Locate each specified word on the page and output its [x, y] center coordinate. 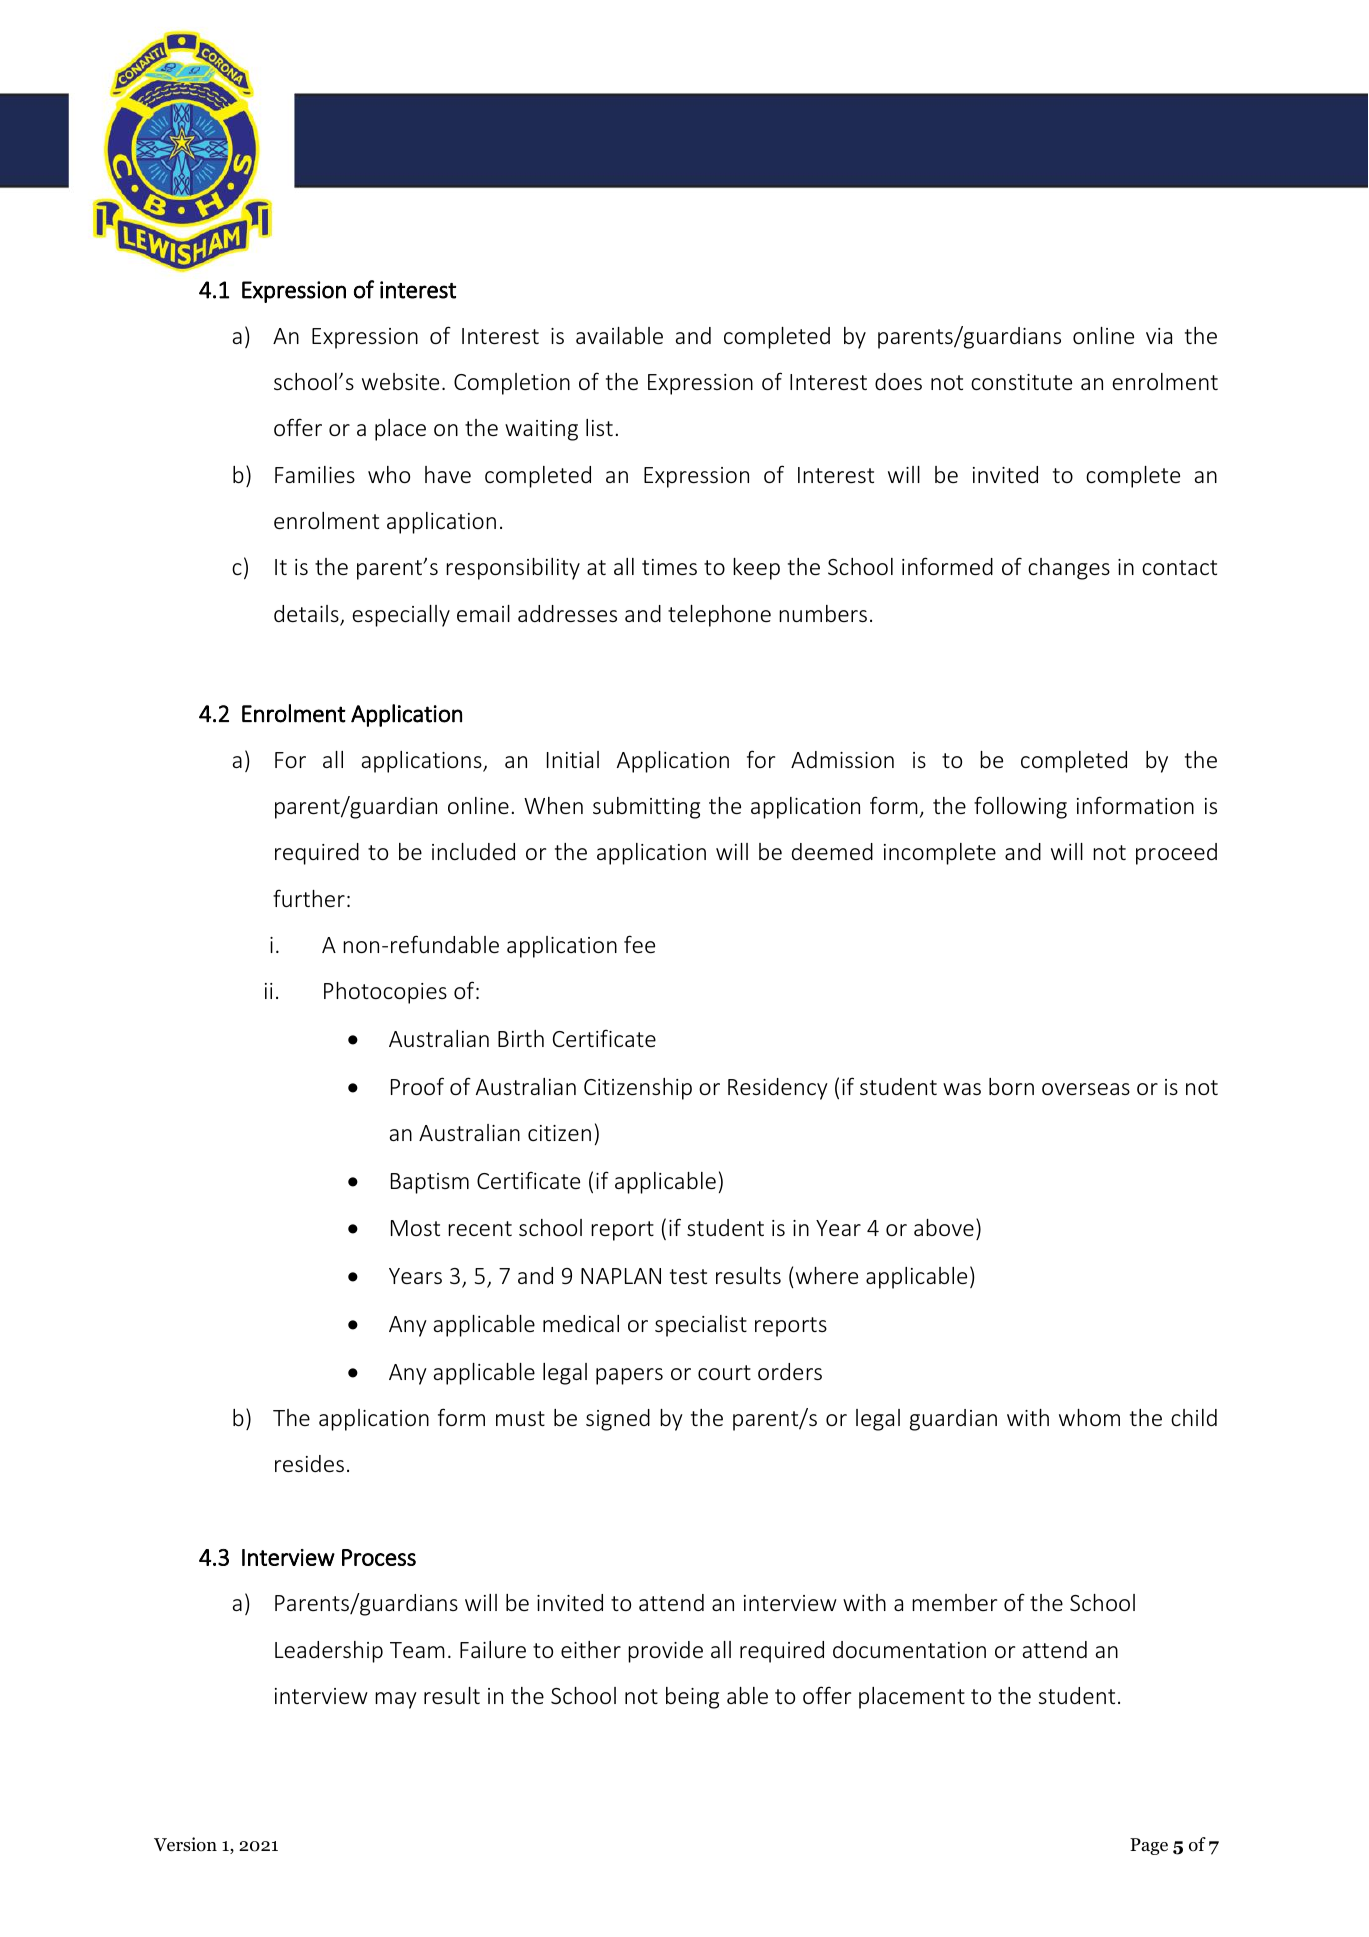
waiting [541, 430]
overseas [1086, 1089]
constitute [1021, 382]
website [400, 381]
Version [185, 1844]
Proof [417, 1086]
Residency [778, 1089]
